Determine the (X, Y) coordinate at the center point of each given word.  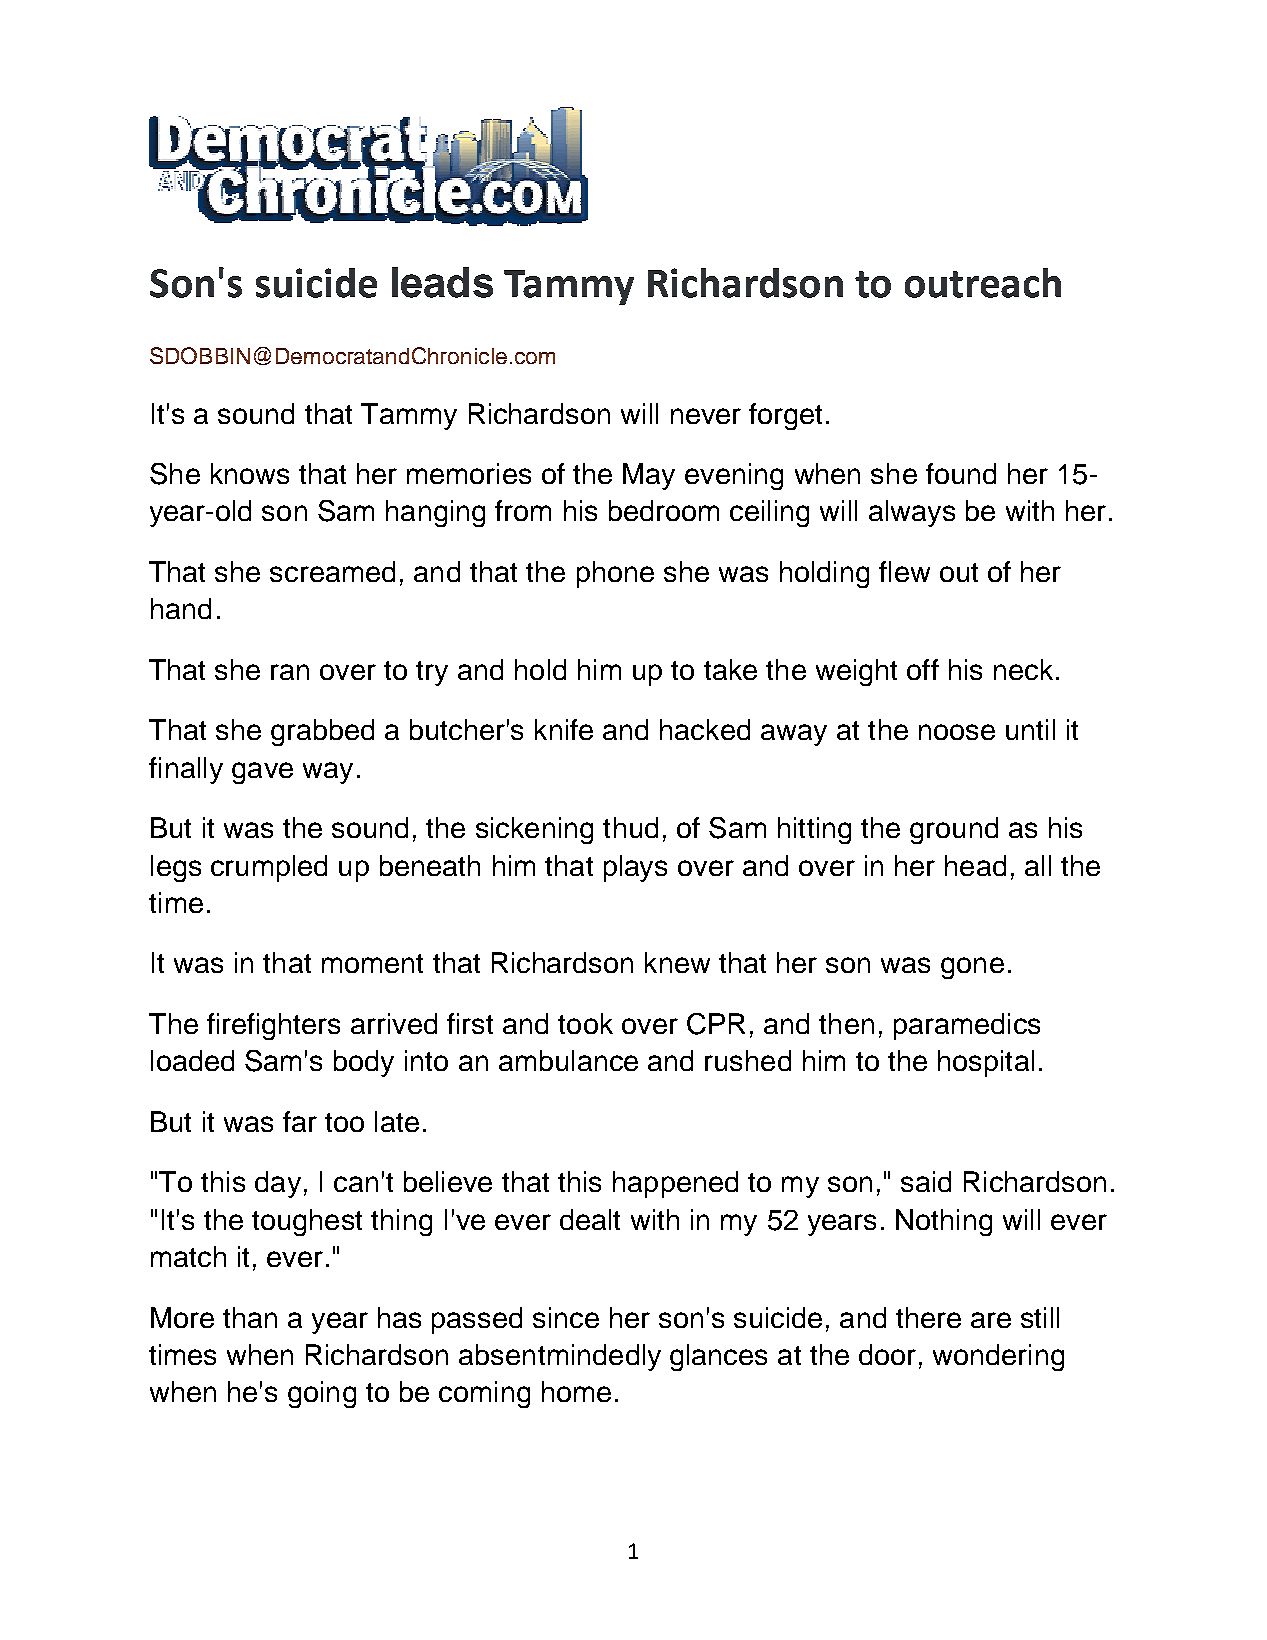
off (923, 669)
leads (442, 282)
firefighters (273, 1026)
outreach (983, 283)
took (585, 1023)
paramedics (967, 1026)
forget (785, 416)
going (322, 1394)
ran (290, 672)
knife (564, 729)
